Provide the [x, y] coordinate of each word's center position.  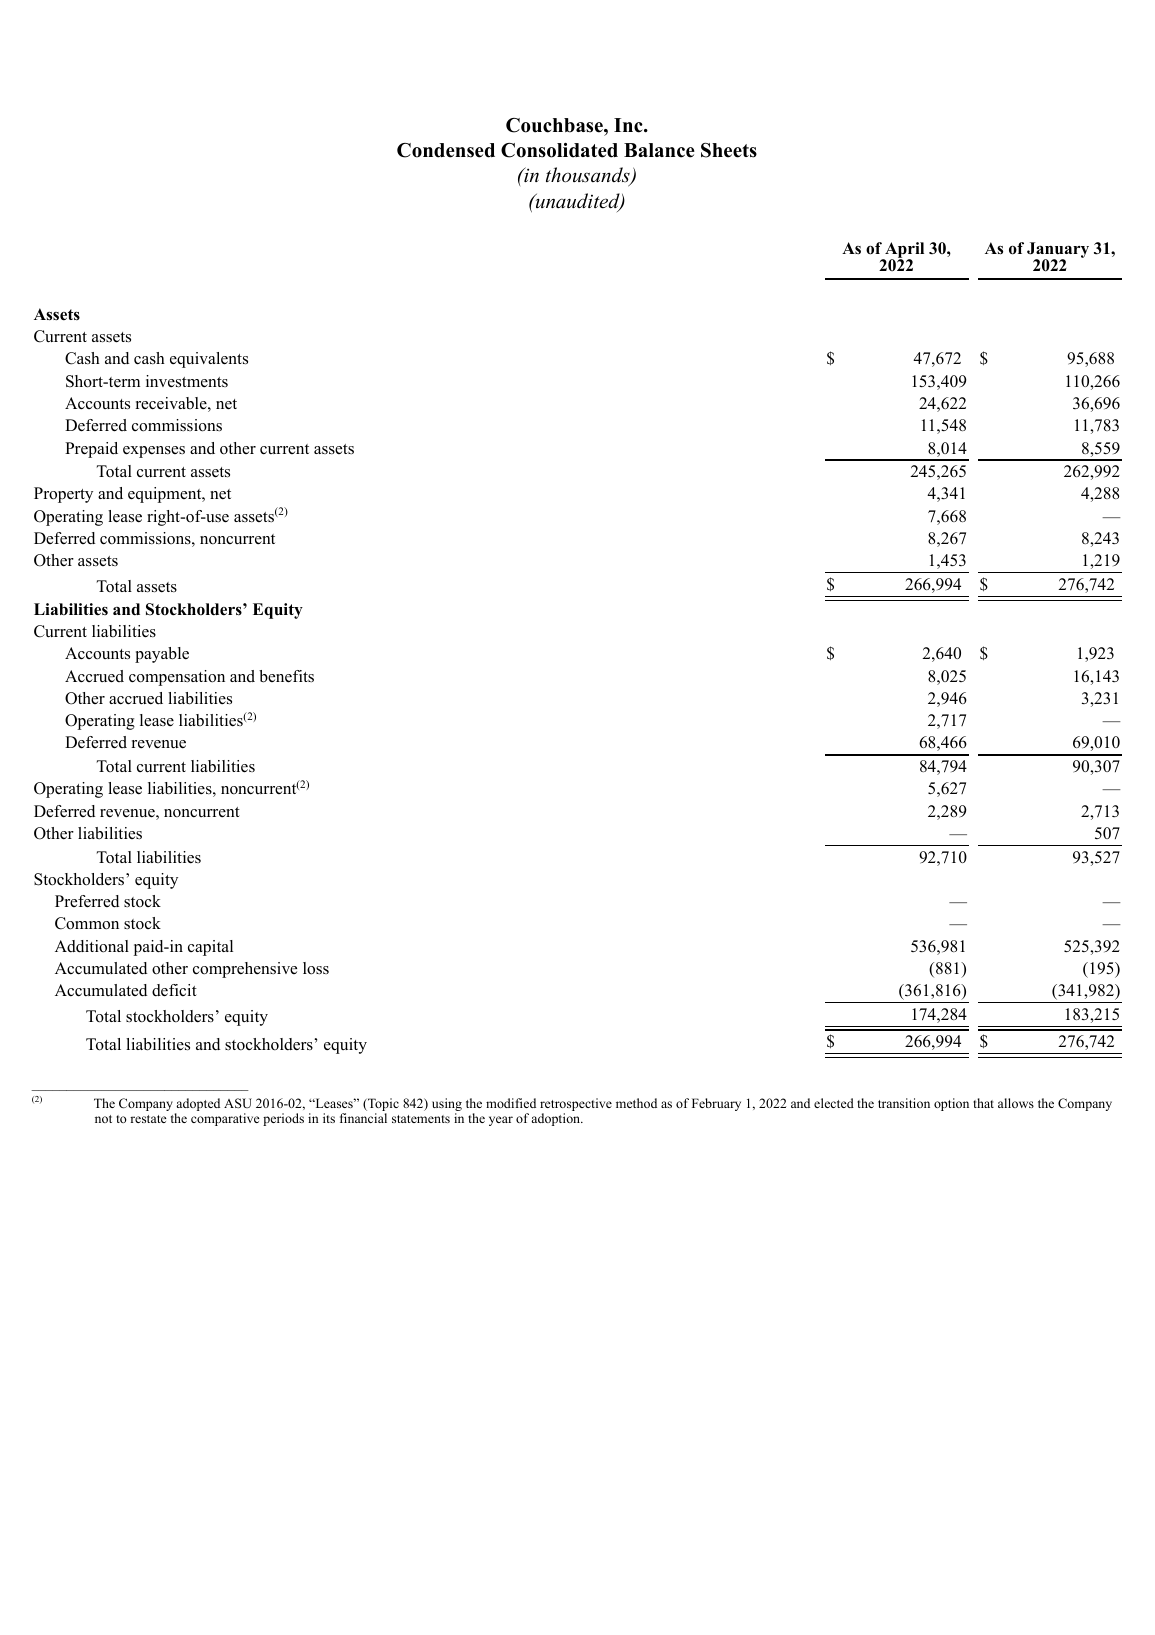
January [1058, 251]
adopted [197, 1106]
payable [162, 655]
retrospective [576, 1106]
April [903, 251]
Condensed [446, 150]
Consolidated [559, 150]
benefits [286, 676]
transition [904, 1103]
